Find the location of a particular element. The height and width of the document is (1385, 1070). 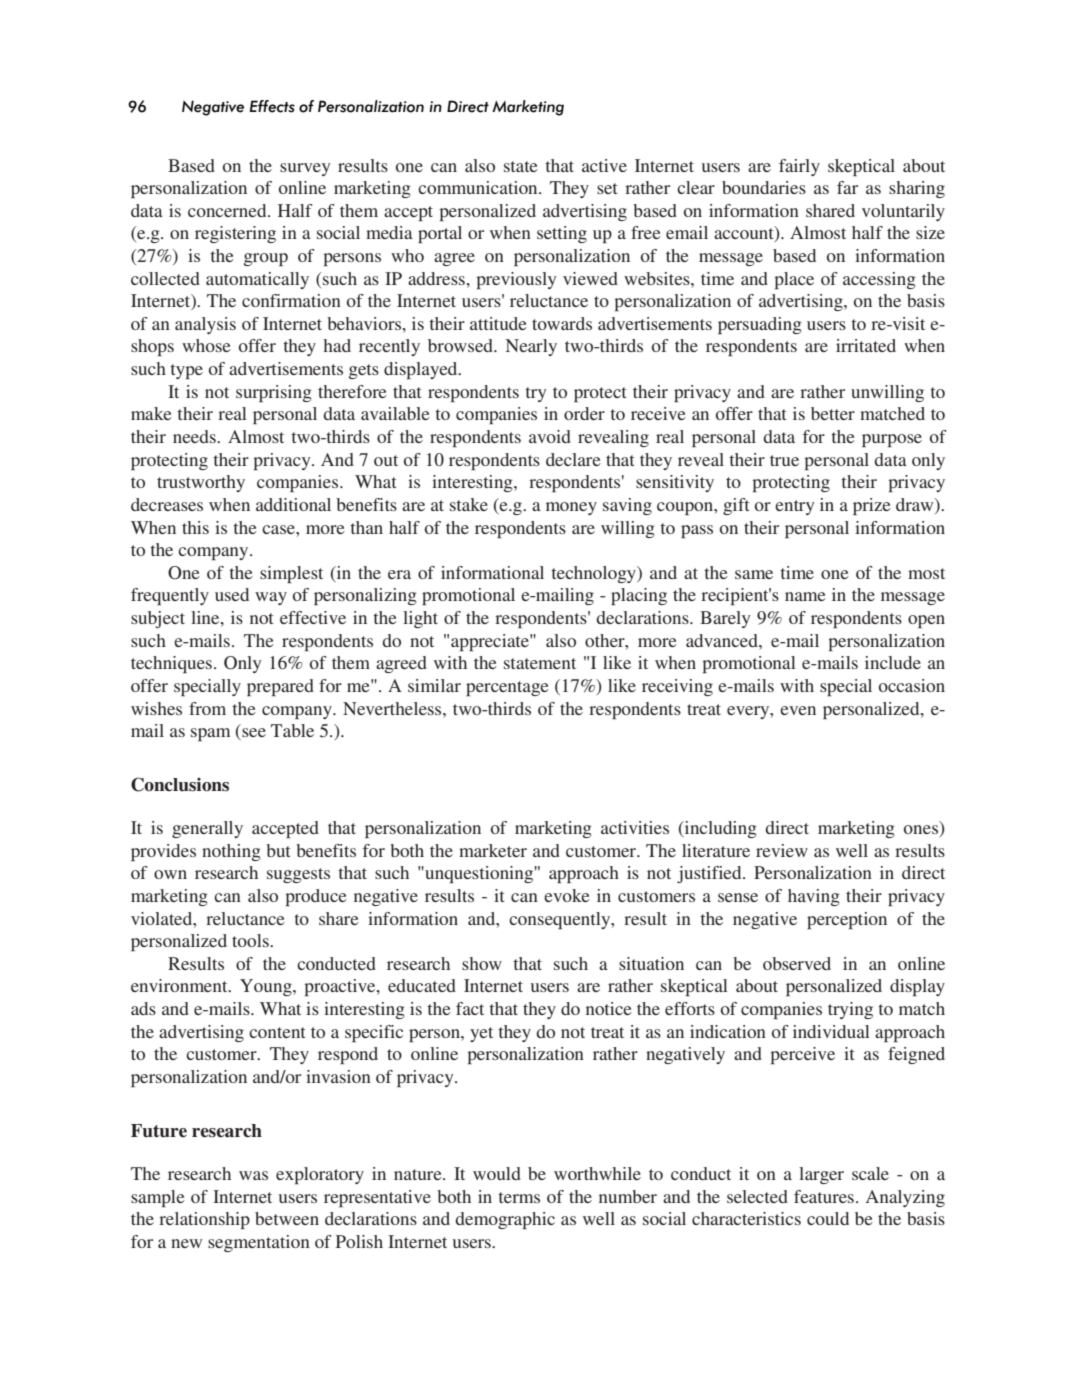

could is located at coordinates (828, 1218).
